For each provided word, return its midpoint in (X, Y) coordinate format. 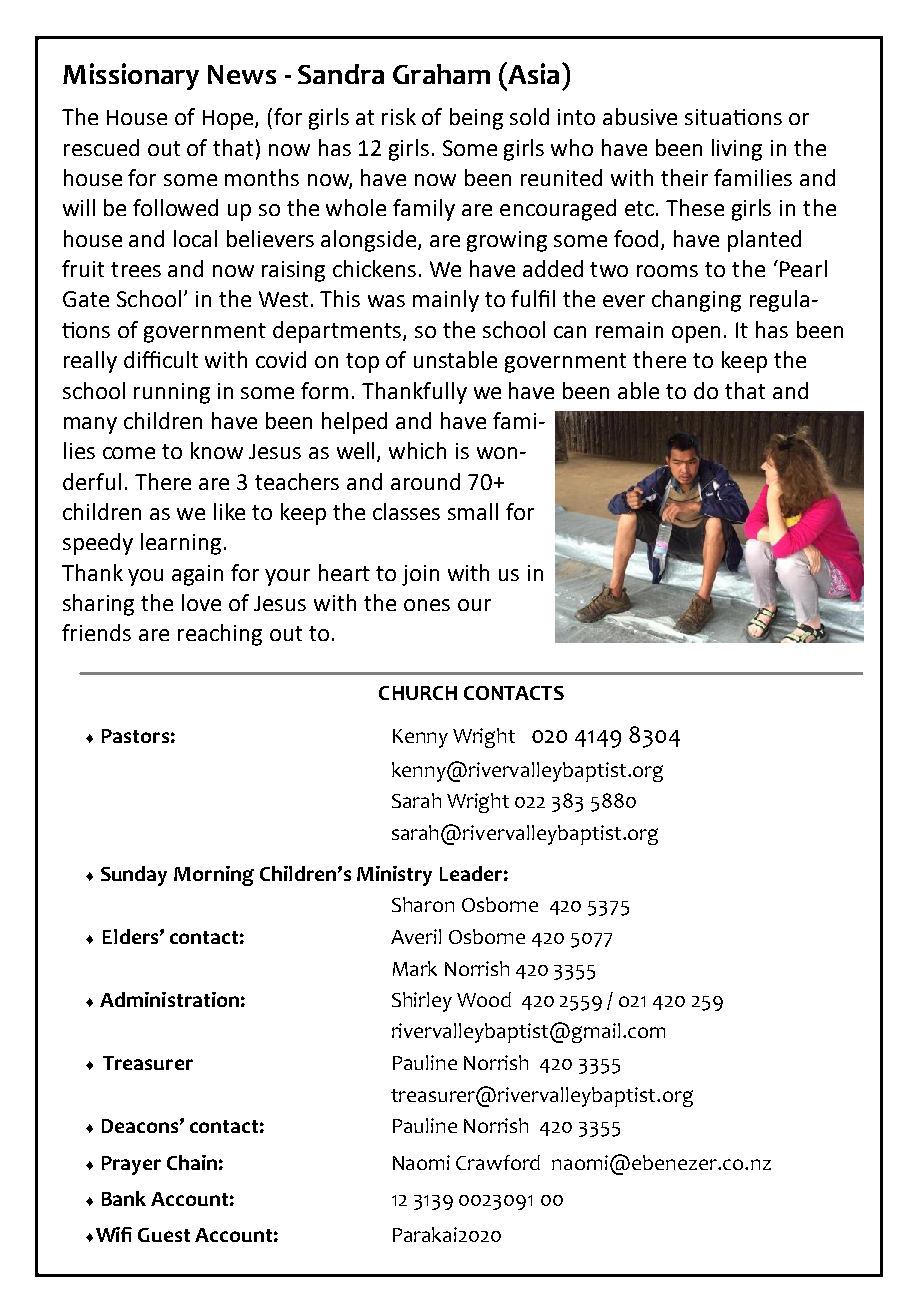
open (696, 334)
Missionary (131, 76)
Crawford (498, 1162)
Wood (484, 999)
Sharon (423, 904)
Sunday (134, 876)
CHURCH (418, 693)
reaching (220, 635)
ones (427, 605)
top (362, 363)
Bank (124, 1198)
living (737, 150)
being (476, 119)
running (172, 393)
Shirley (422, 1002)
